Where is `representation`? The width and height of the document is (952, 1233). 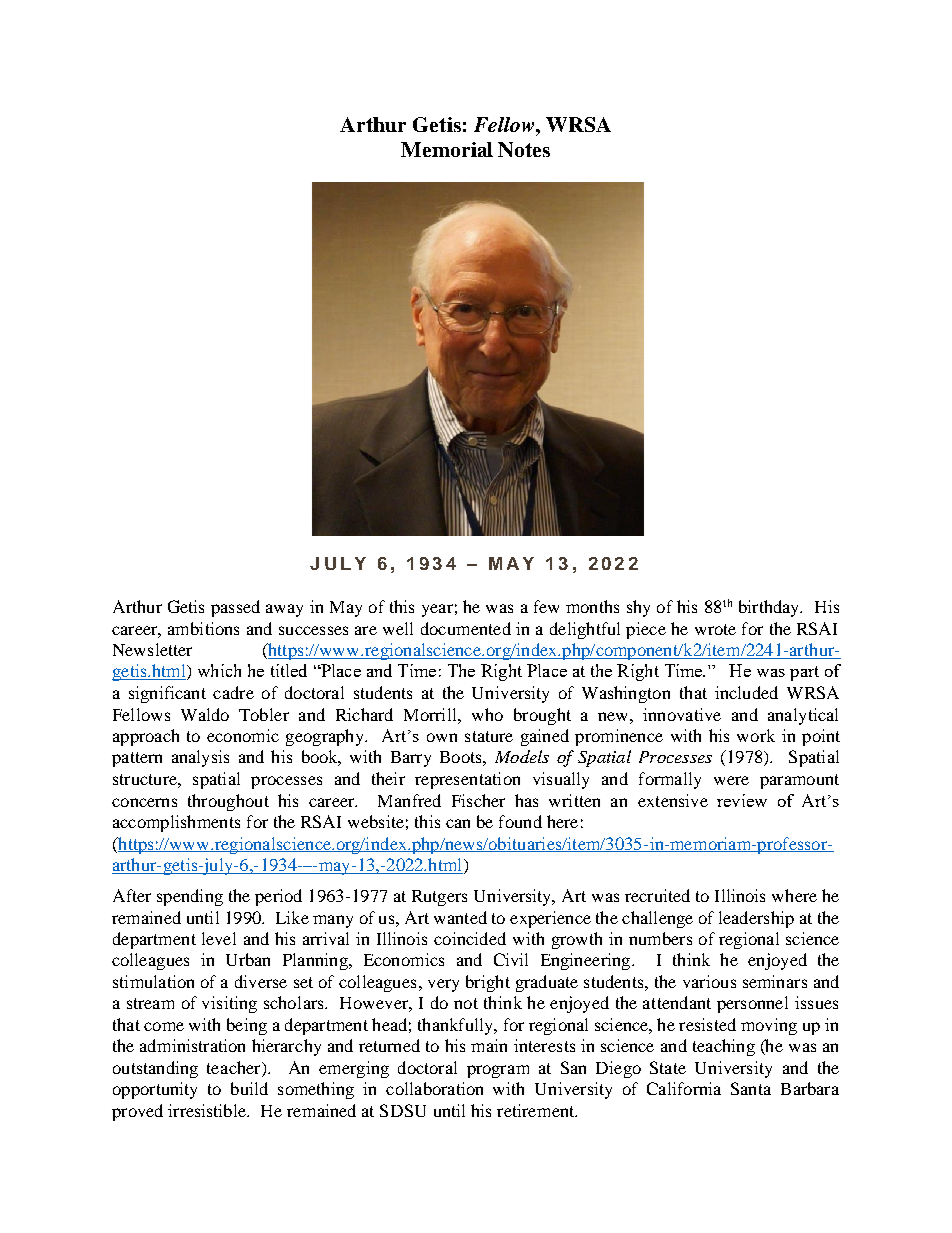 representation is located at coordinates (467, 780).
